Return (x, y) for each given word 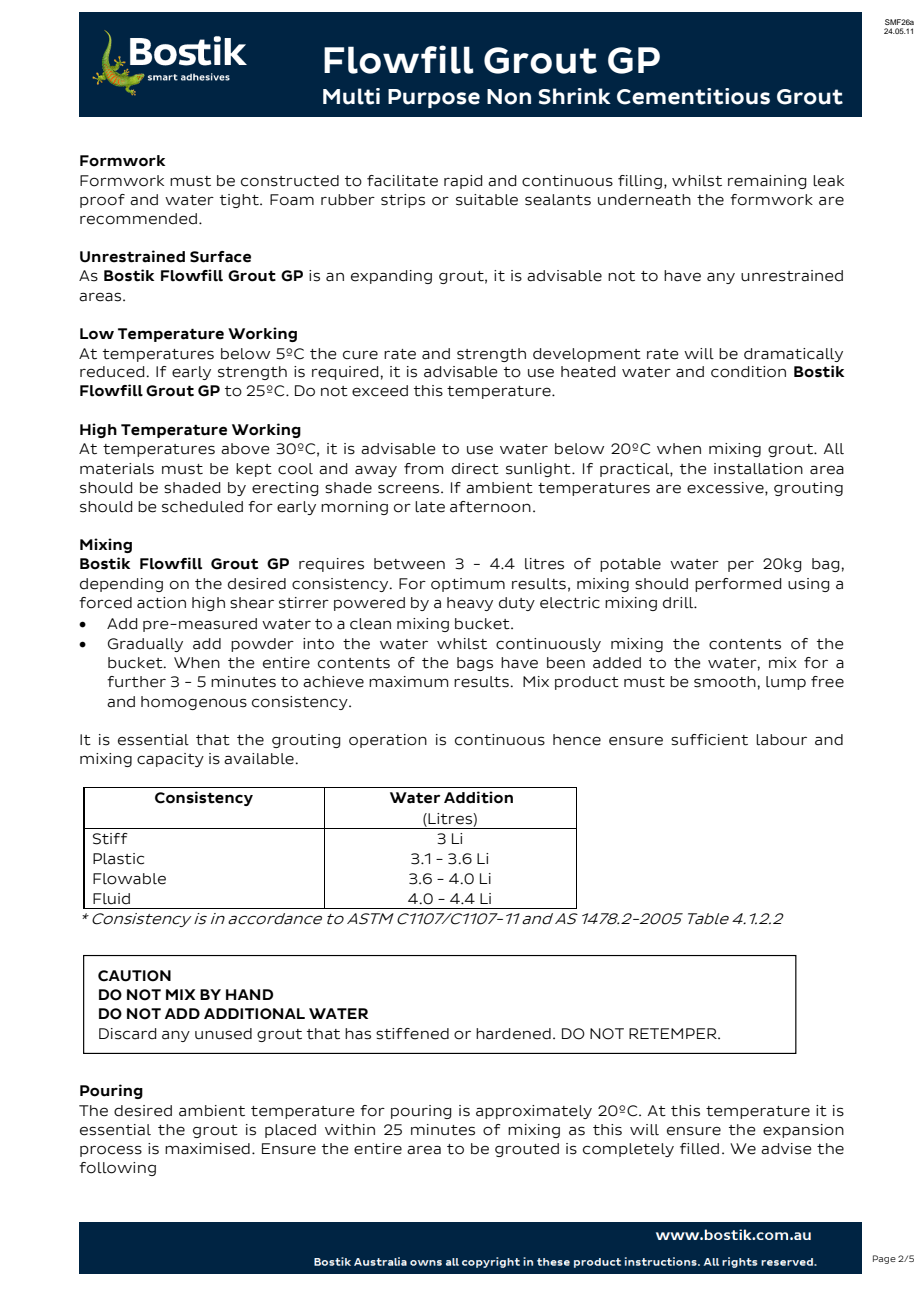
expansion (803, 1131)
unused (223, 1034)
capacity (170, 760)
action (161, 603)
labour (781, 740)
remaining (767, 182)
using (809, 585)
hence (577, 740)
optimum (468, 585)
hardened (513, 1034)
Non (509, 97)
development (587, 355)
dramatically (793, 355)
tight (240, 201)
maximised (207, 1149)
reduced (112, 372)
